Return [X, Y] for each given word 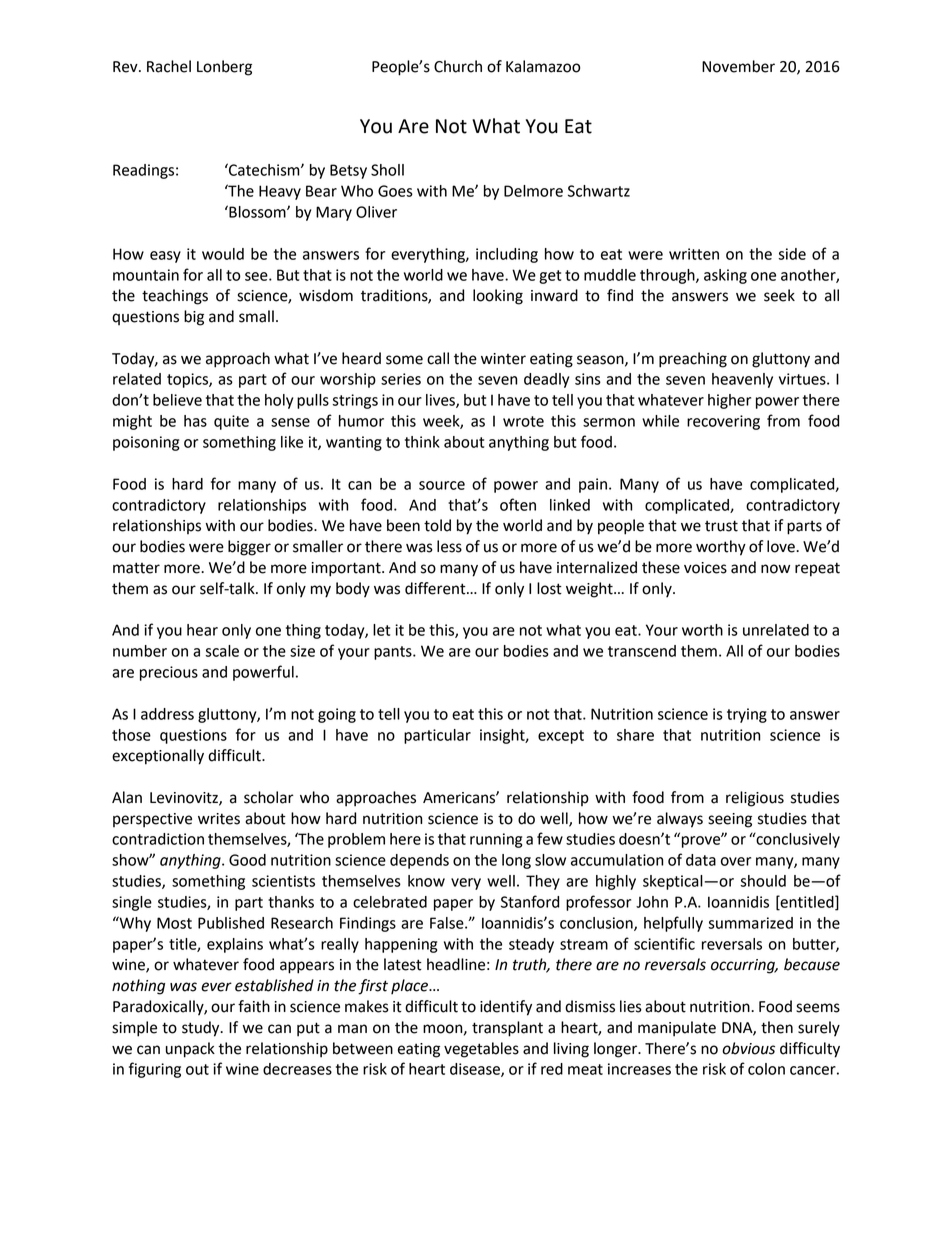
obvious [748, 1048]
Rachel [169, 66]
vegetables [481, 1050]
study [202, 1029]
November [738, 66]
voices [705, 568]
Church [458, 66]
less [449, 546]
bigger [249, 548]
